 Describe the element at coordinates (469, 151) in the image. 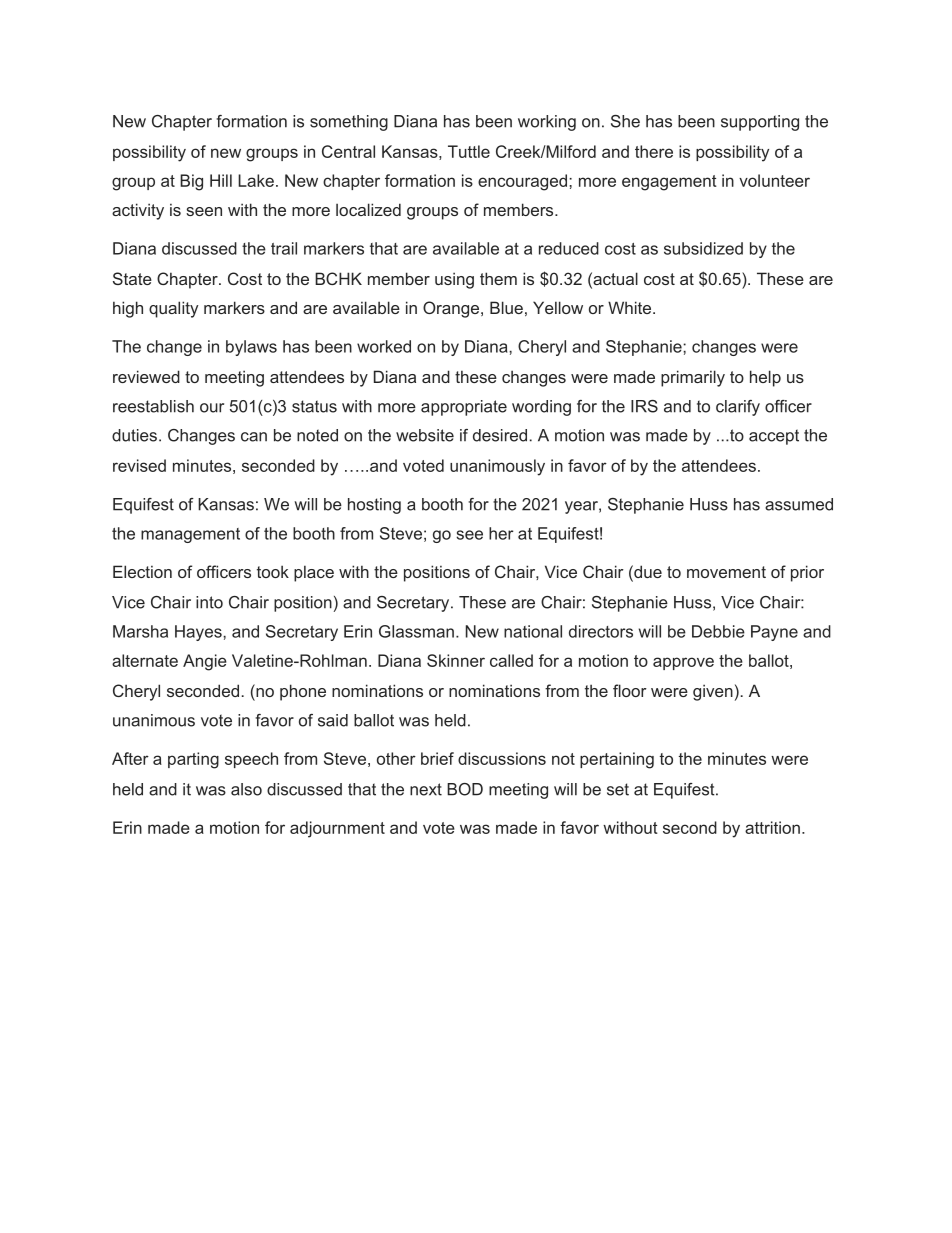

I see `Tuttle` at that location.
